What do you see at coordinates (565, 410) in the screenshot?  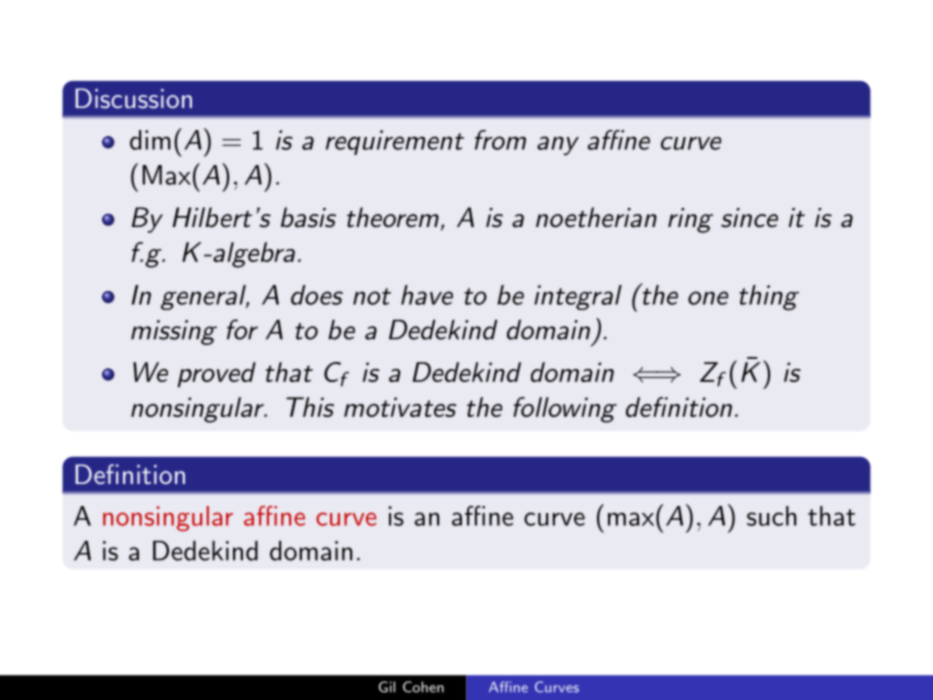 I see `following` at bounding box center [565, 410].
